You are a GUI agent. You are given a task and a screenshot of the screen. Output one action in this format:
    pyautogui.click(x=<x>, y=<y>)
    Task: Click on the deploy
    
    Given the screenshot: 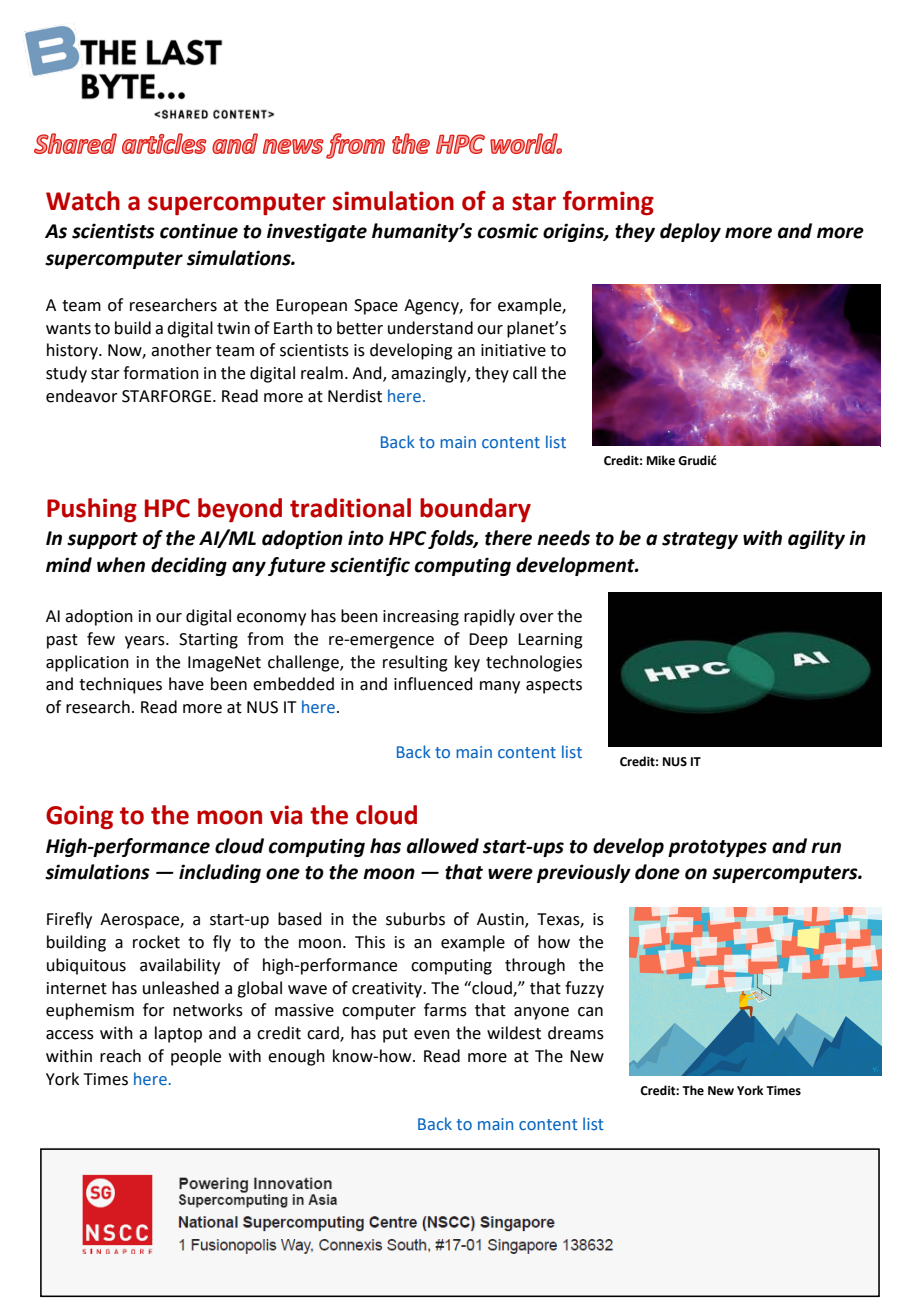 What is the action you would take?
    pyautogui.click(x=690, y=232)
